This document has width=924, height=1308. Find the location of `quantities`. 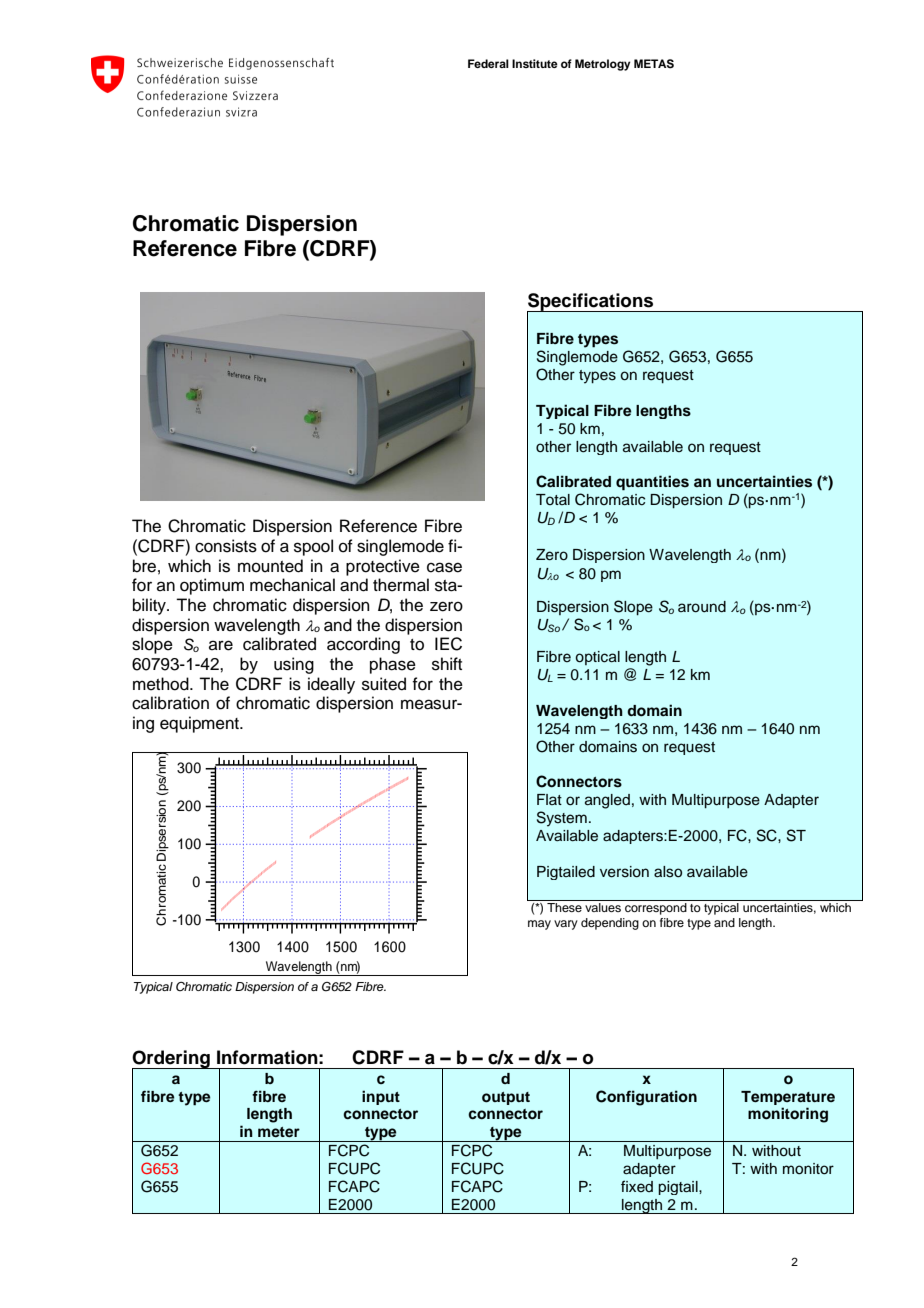

quantities is located at coordinates (652, 483).
